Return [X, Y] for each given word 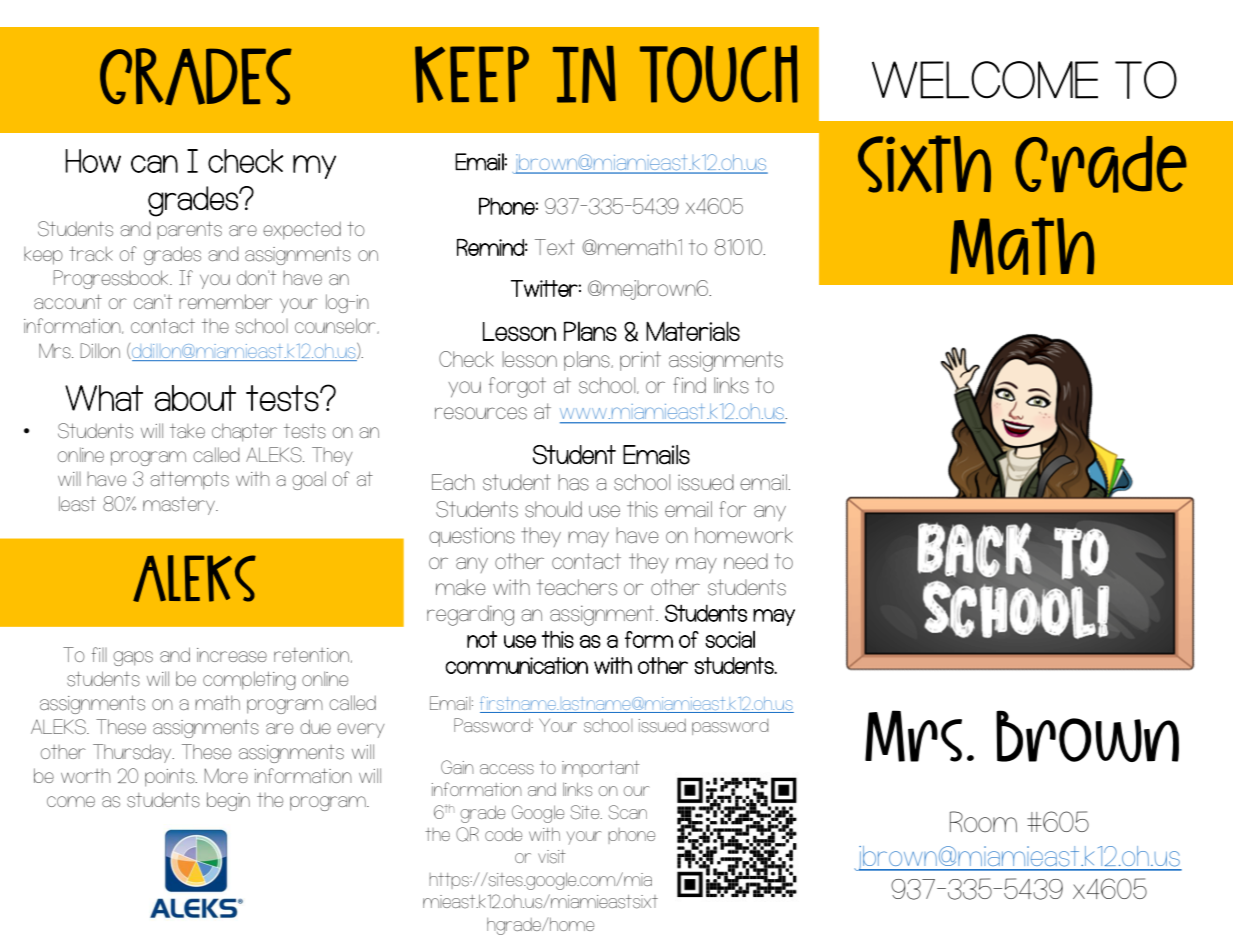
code [503, 834]
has [573, 482]
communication [516, 665]
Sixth [924, 164]
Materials [693, 331]
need [746, 561]
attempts [189, 480]
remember [225, 301]
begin [228, 801]
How [93, 161]
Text [555, 247]
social [730, 639]
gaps [133, 658]
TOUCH [719, 74]
